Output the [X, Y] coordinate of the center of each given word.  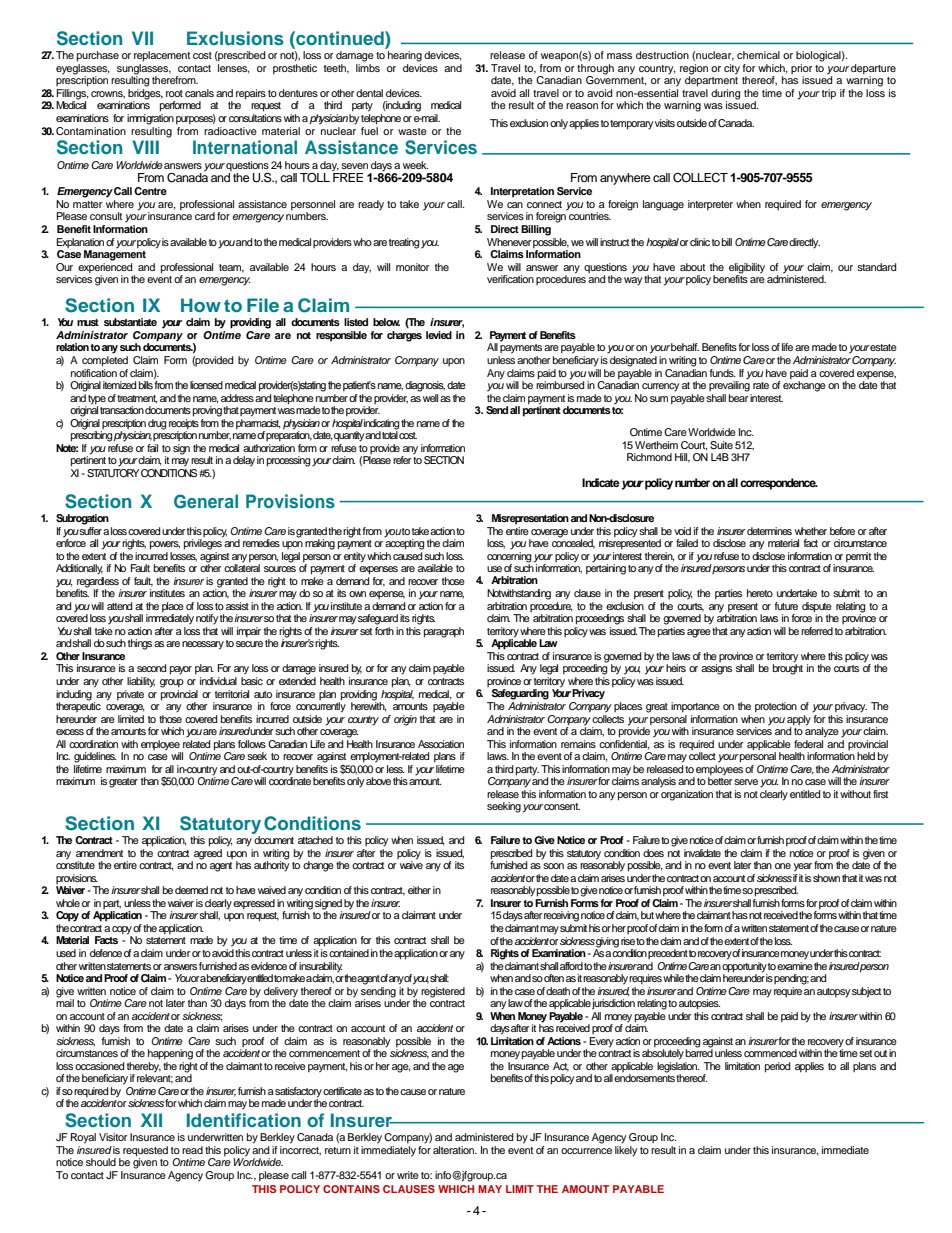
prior [802, 69]
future [786, 606]
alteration [455, 1150]
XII [151, 1120]
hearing [405, 56]
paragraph [444, 632]
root [174, 93]
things [140, 644]
